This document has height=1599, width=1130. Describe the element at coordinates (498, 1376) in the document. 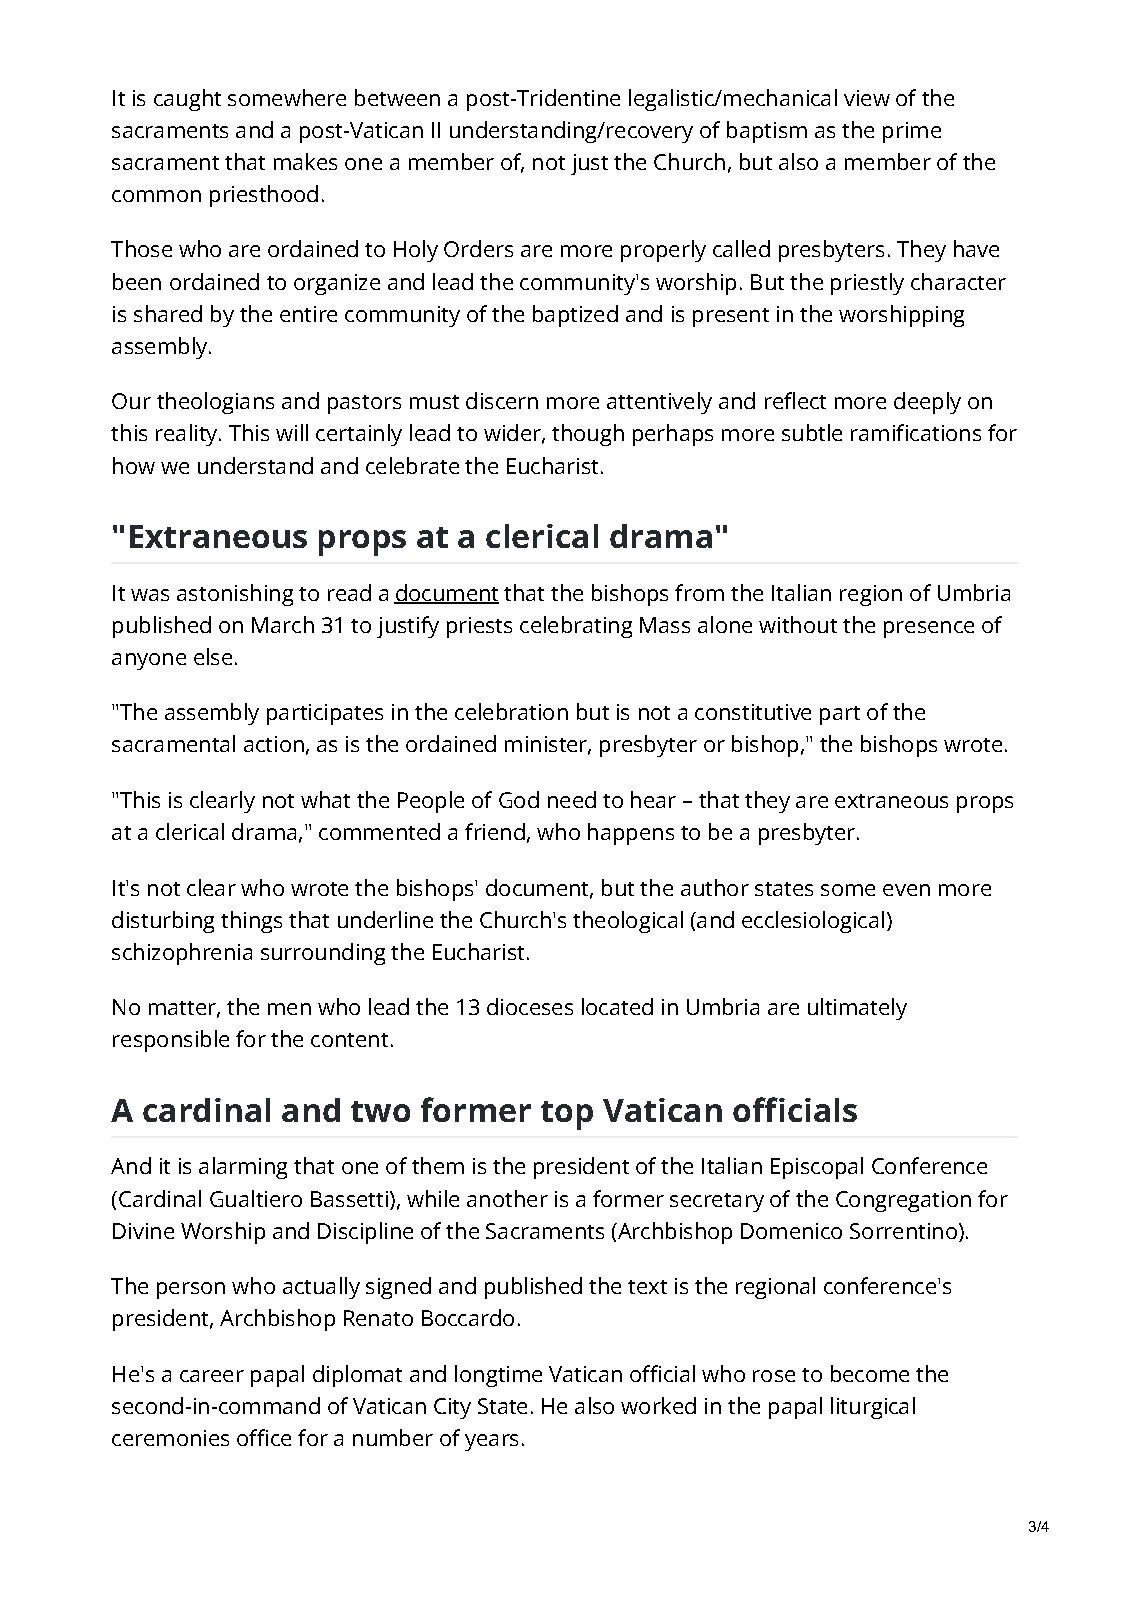

I see `longtime` at that location.
